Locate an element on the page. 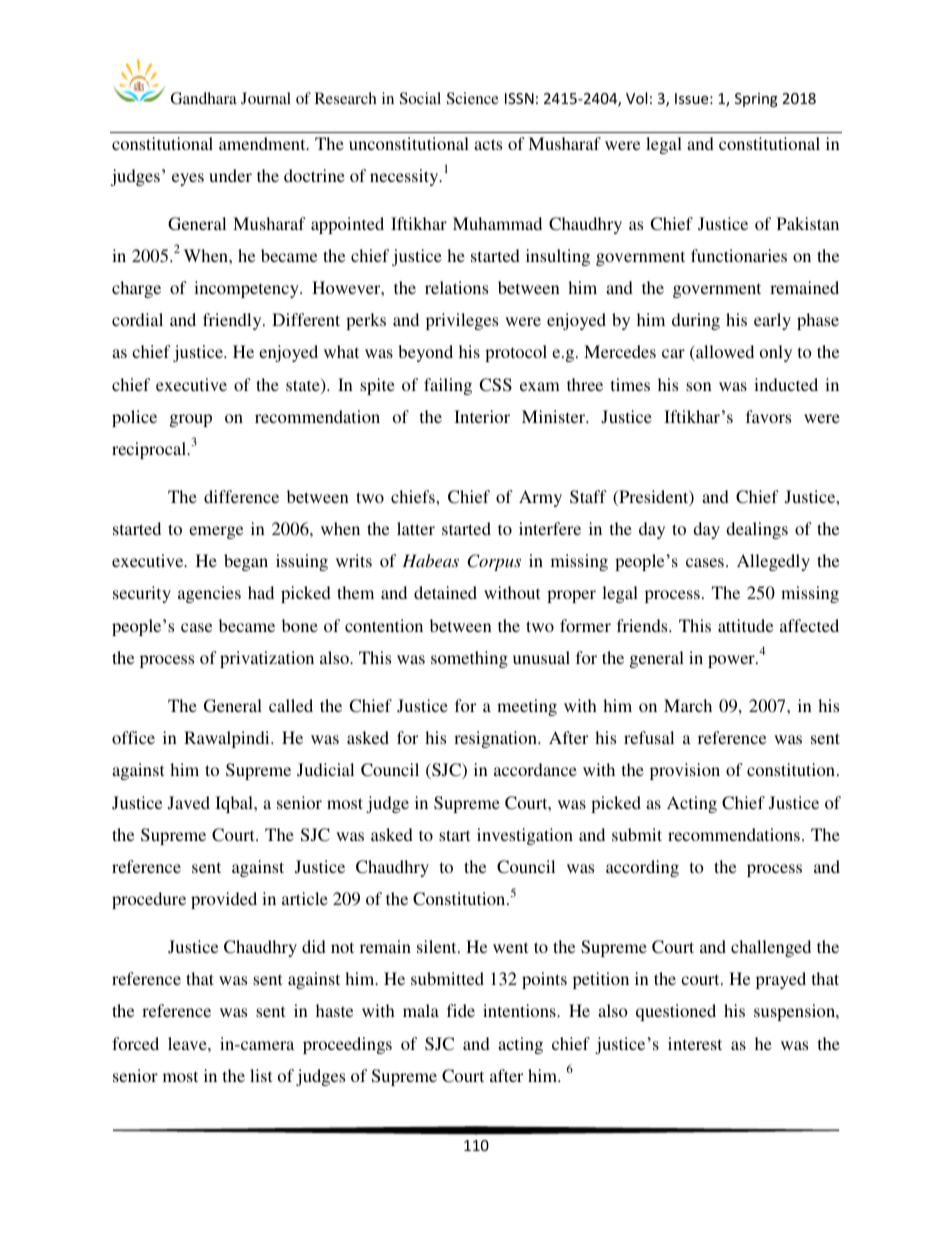 Image resolution: width=952 pixels, height=1233 pixels. acts is located at coordinates (488, 144).
